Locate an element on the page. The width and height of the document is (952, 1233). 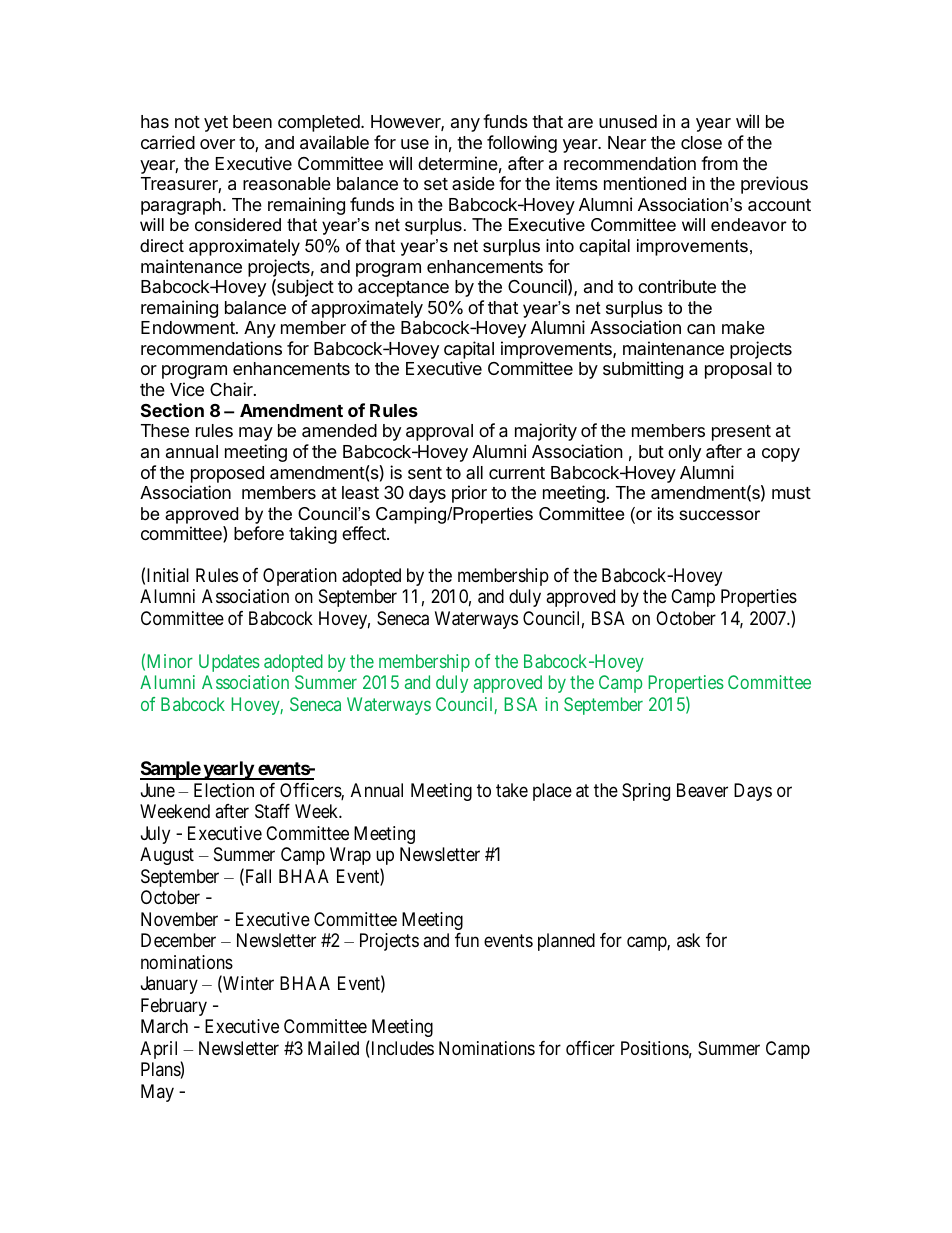
Mailed is located at coordinates (333, 1048).
